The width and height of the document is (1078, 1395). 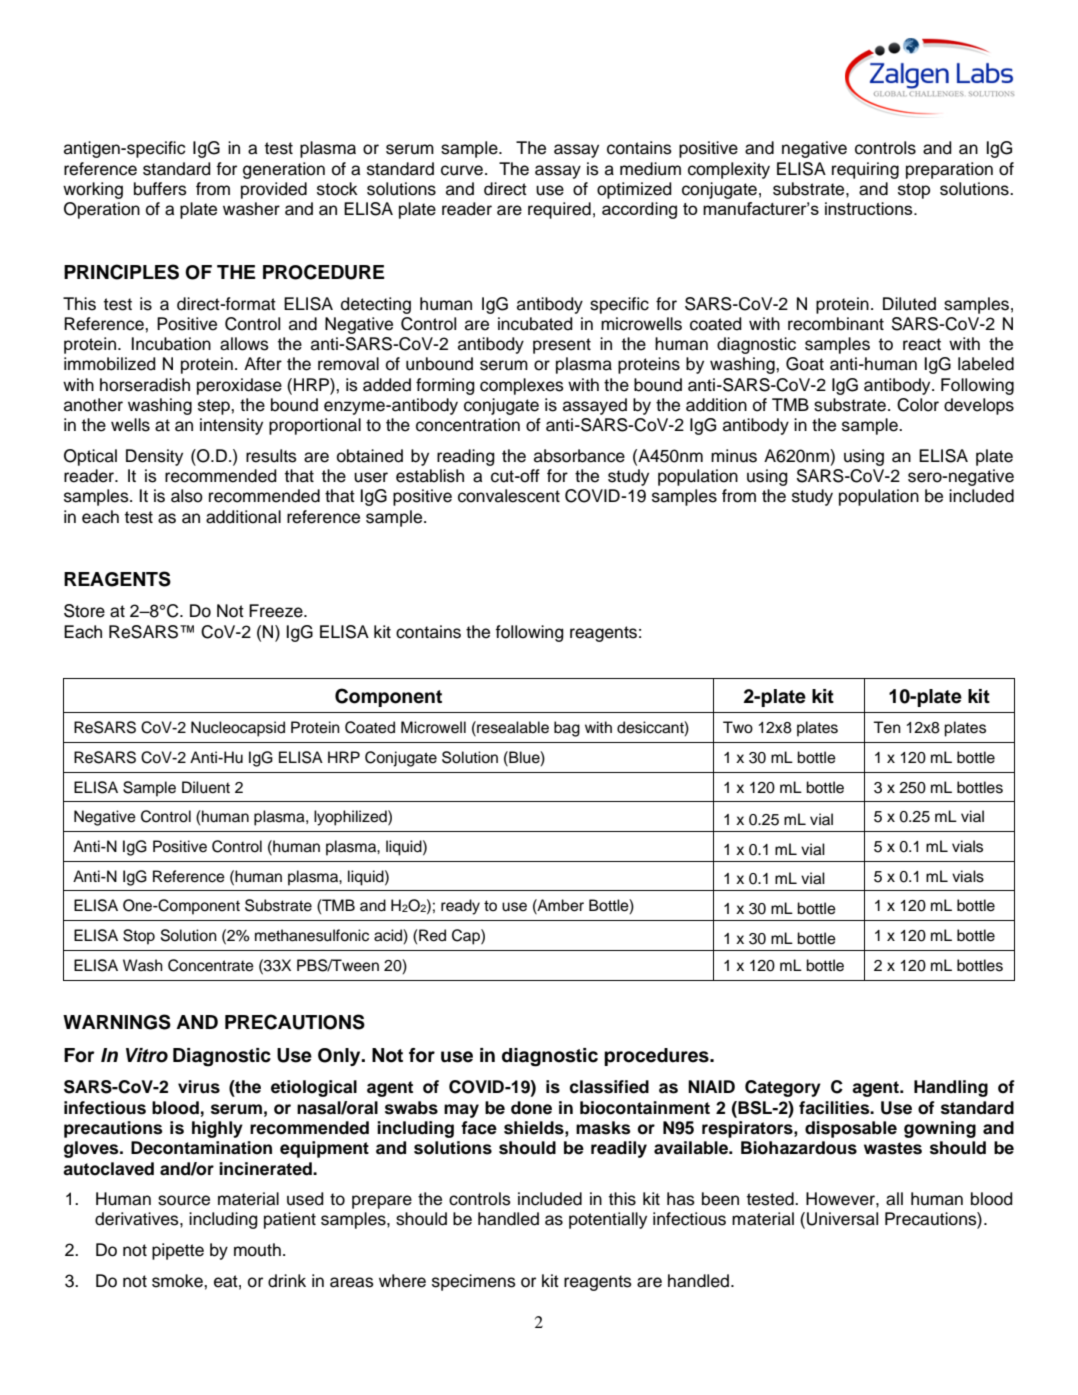 What do you see at coordinates (918, 405) in the document?
I see `Color` at bounding box center [918, 405].
